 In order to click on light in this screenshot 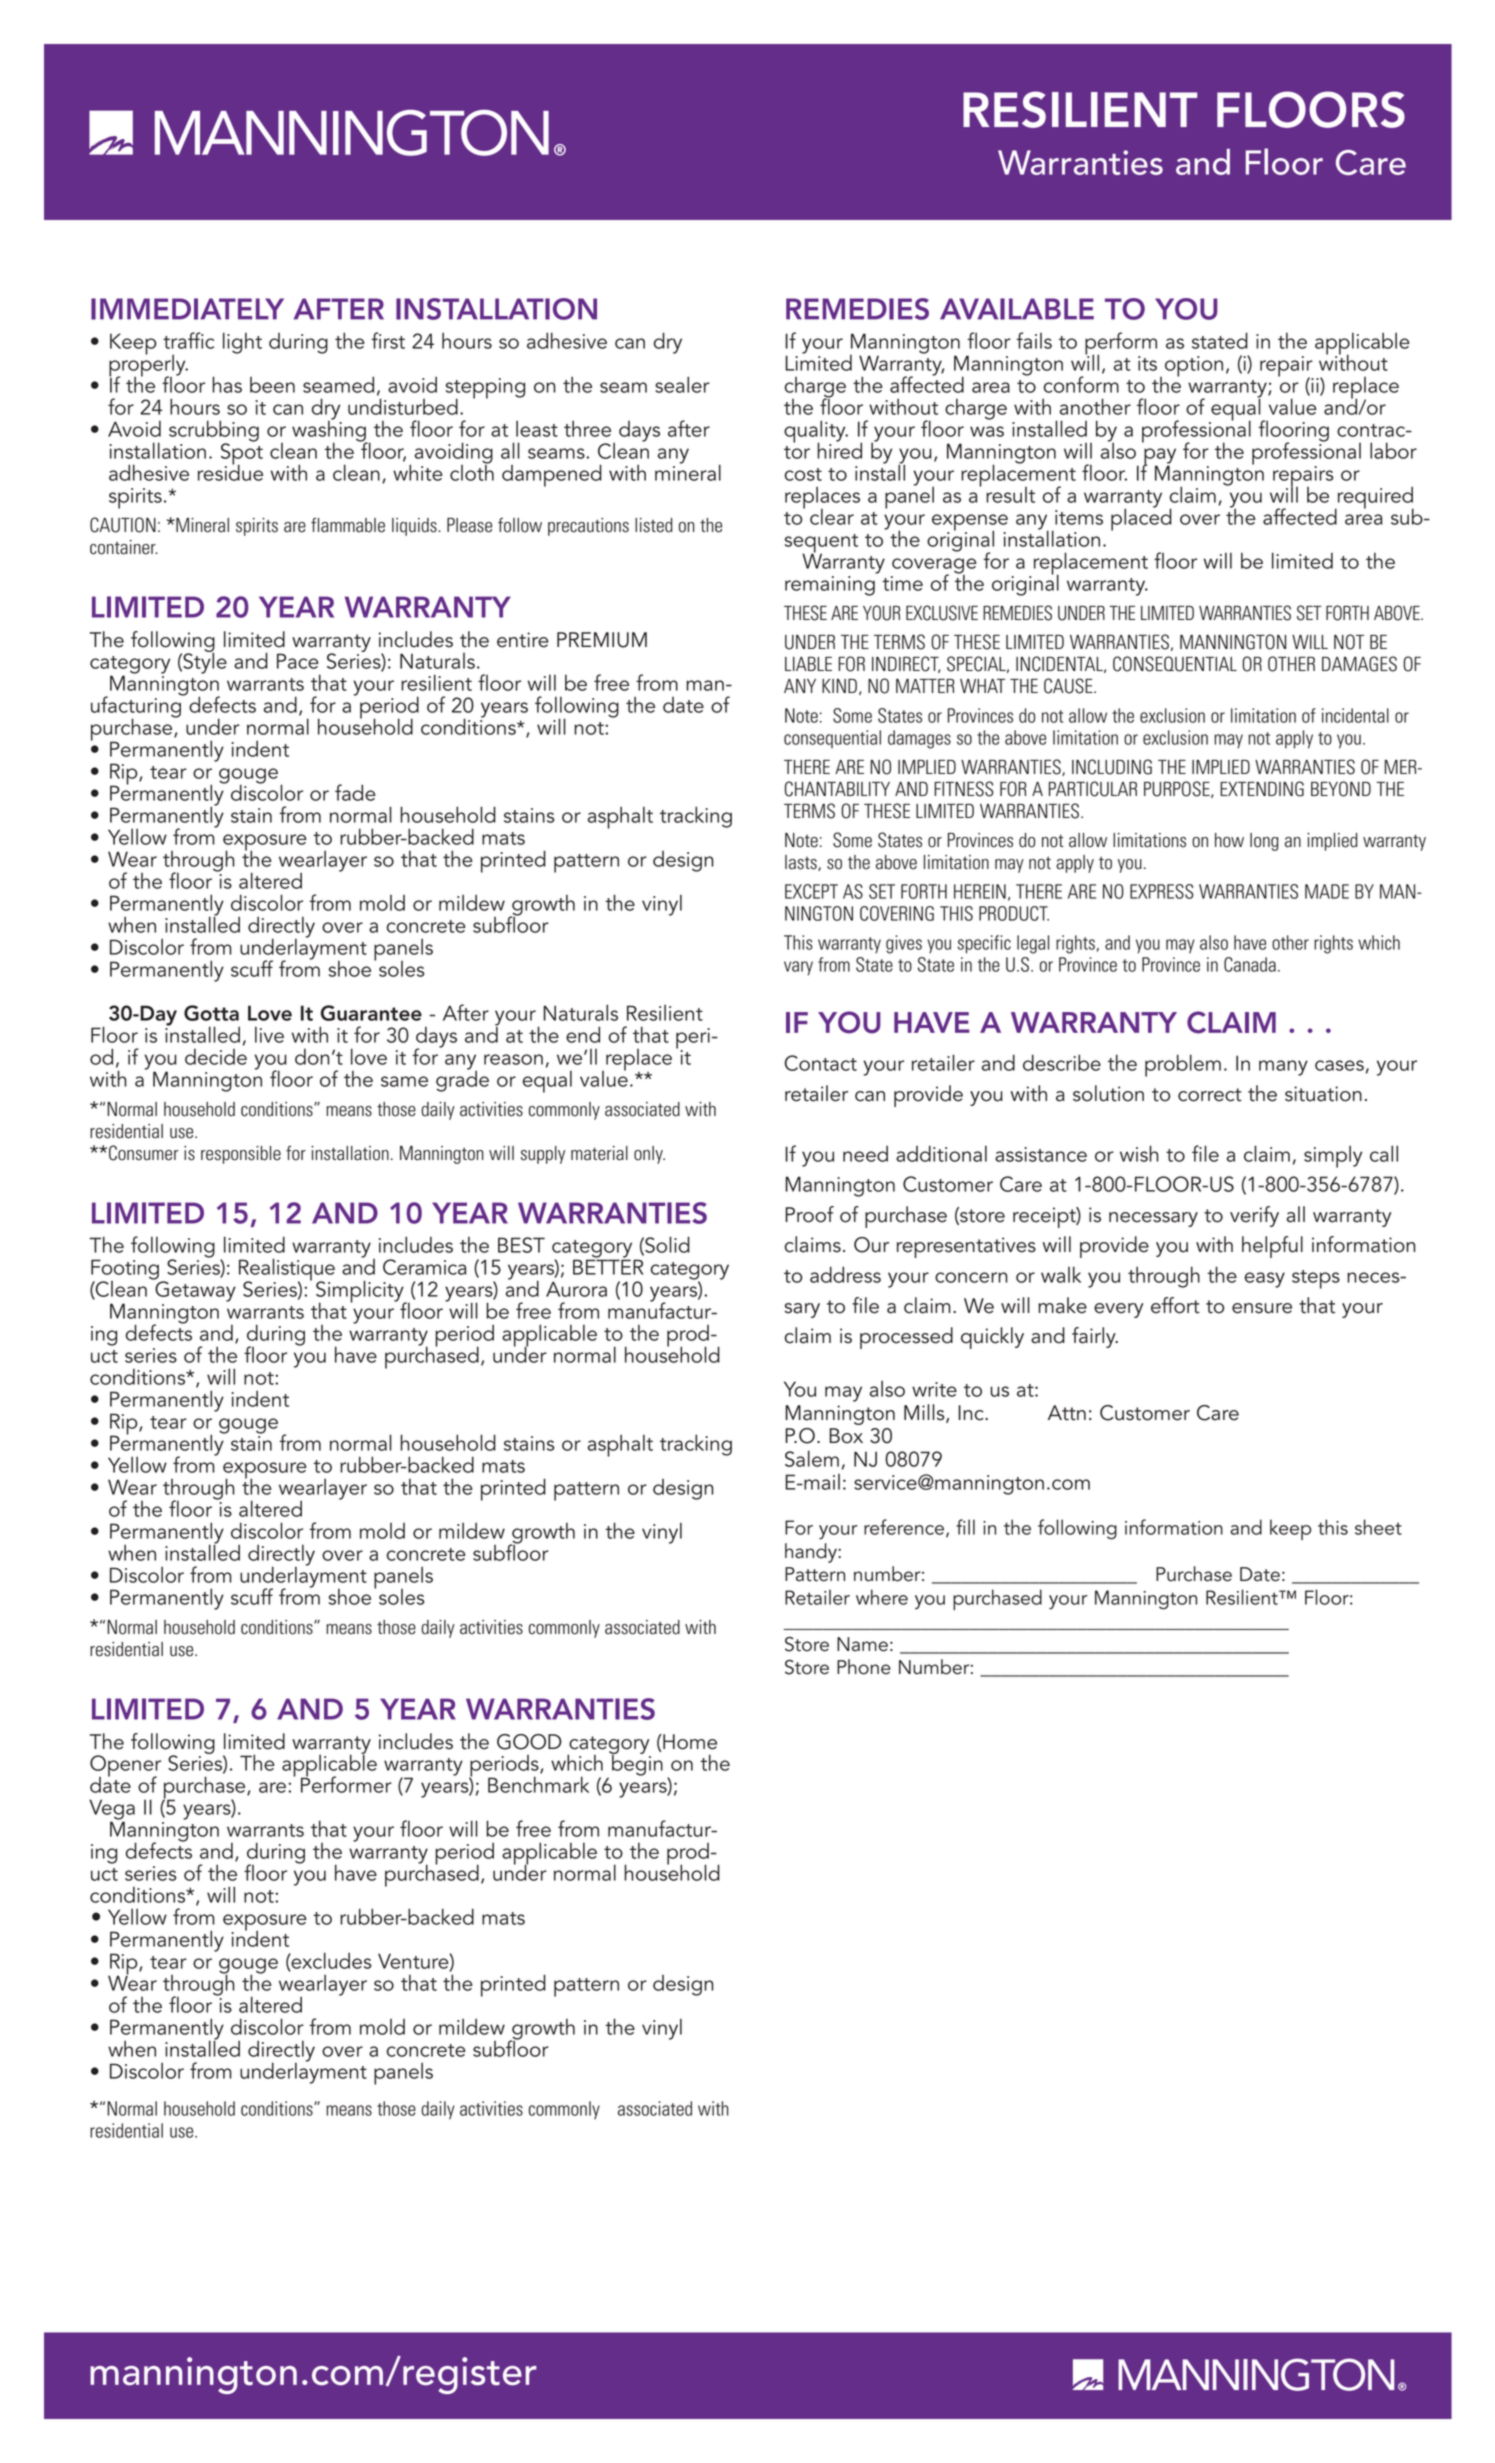, I will do `click(242, 343)`.
